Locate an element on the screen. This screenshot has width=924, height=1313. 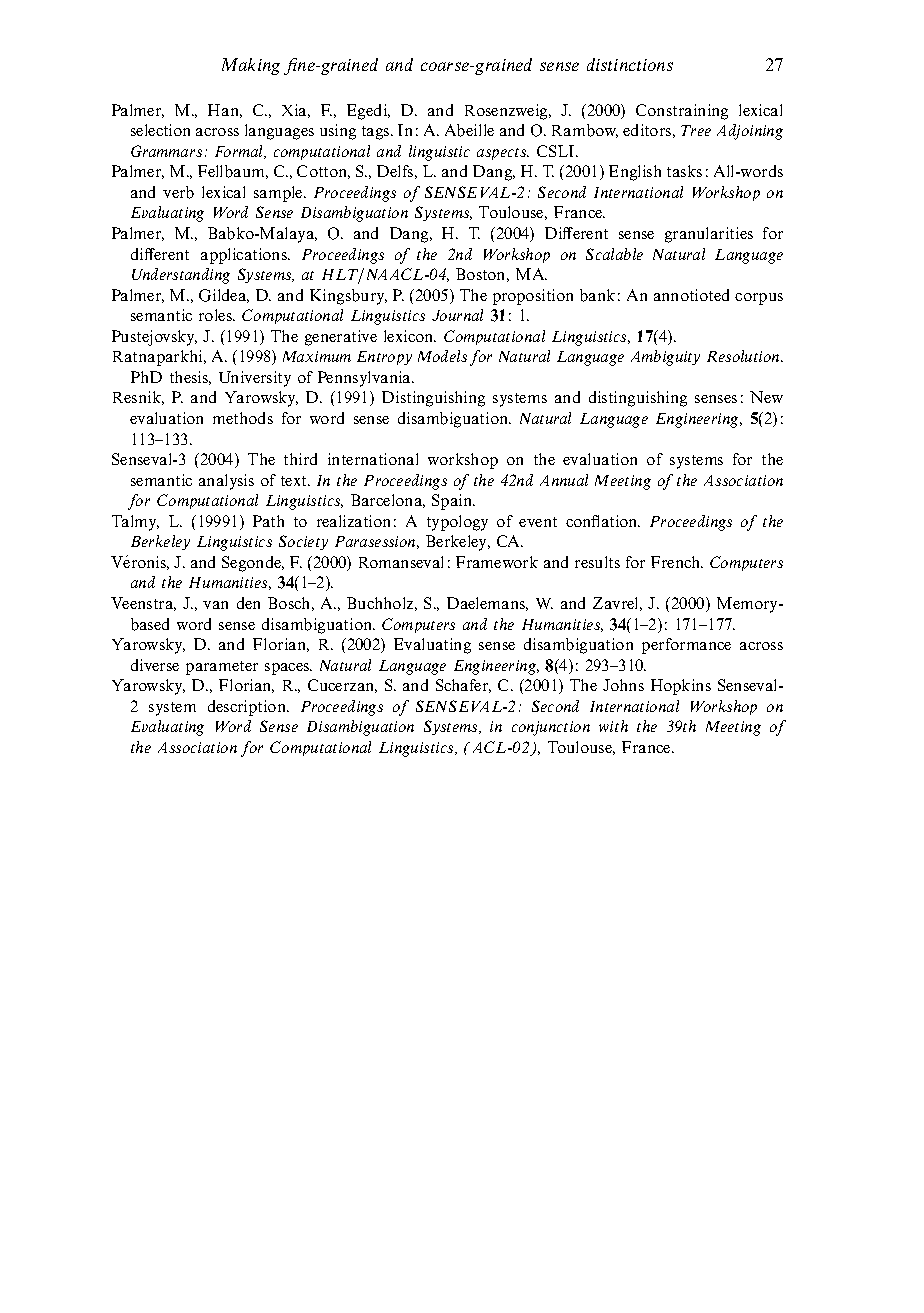
Models is located at coordinates (442, 356).
